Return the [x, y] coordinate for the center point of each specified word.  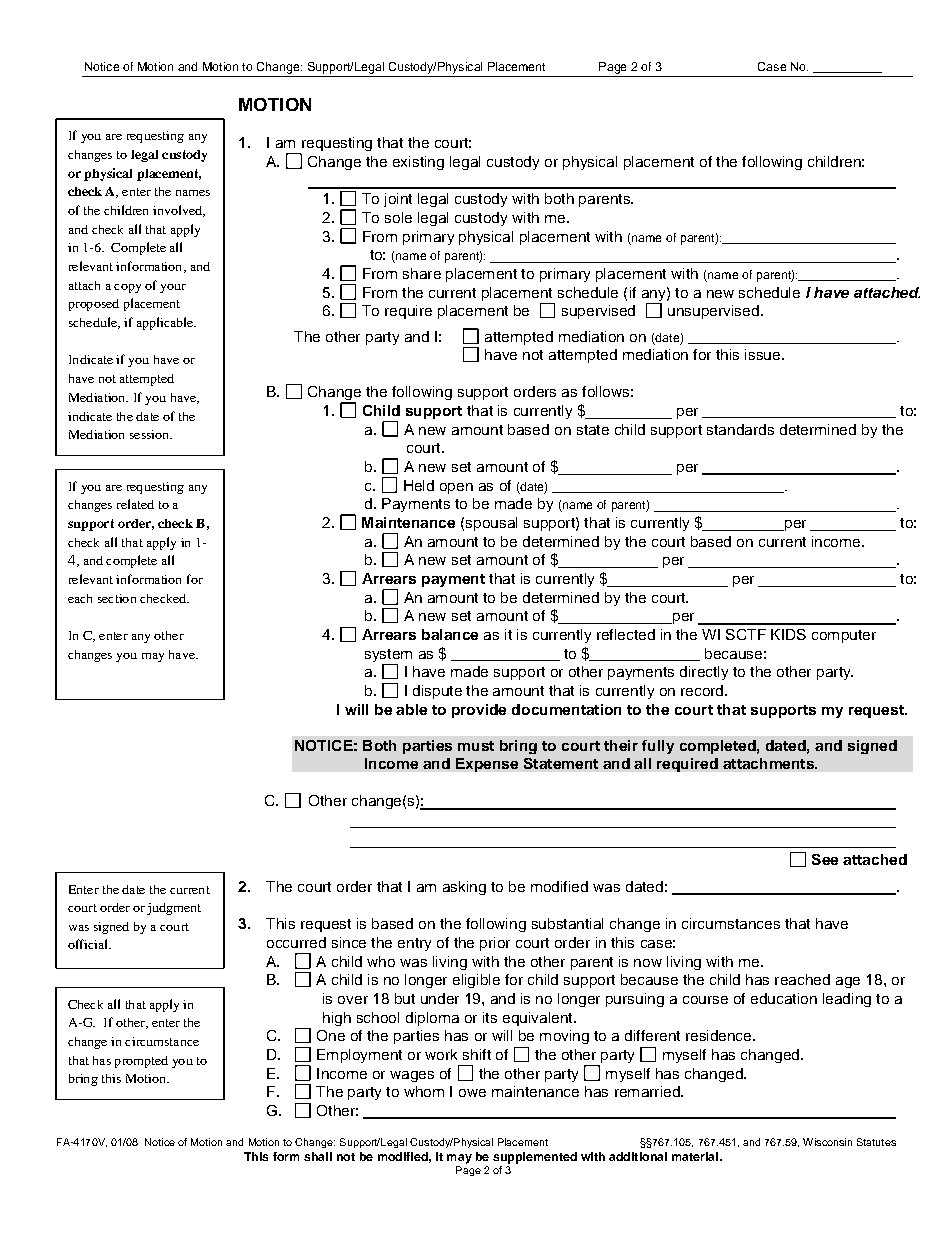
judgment [174, 909]
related [135, 504]
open [456, 488]
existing [418, 163]
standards [740, 429]
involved [178, 211]
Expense [487, 765]
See [825, 859]
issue [764, 354]
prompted [141, 1062]
